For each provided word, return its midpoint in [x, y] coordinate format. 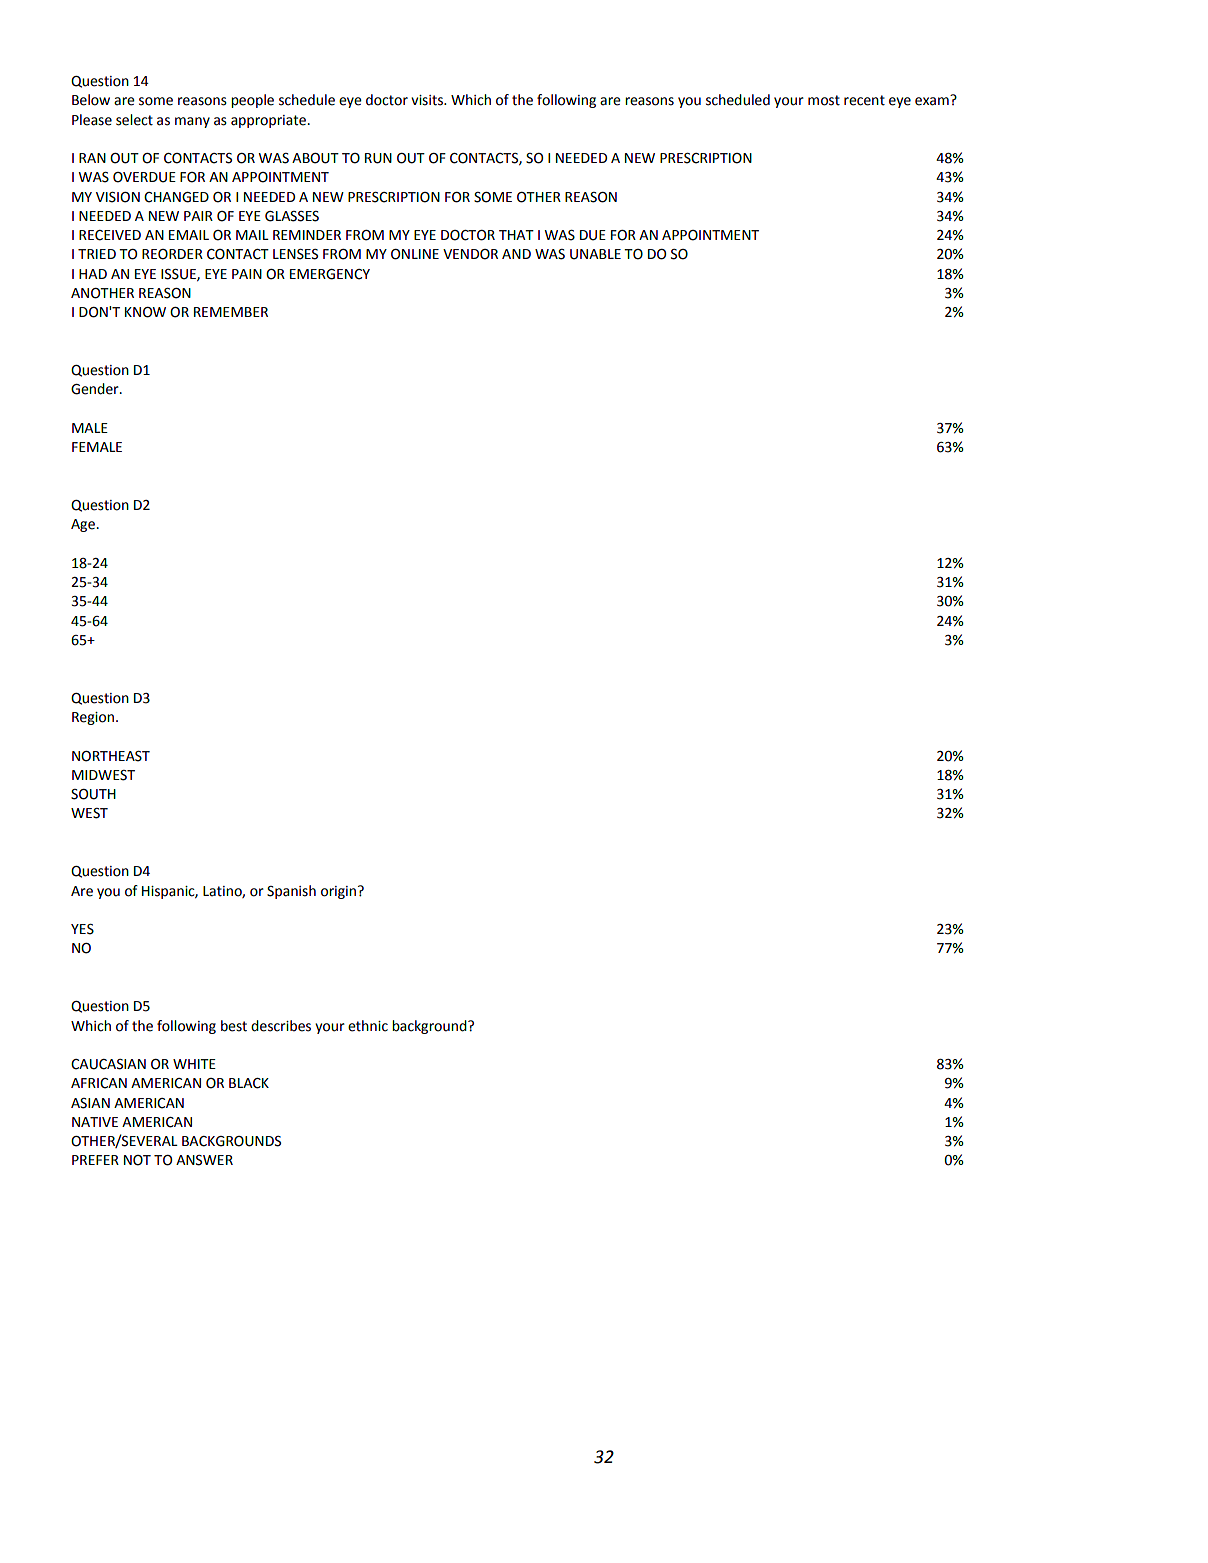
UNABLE [595, 254]
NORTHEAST [111, 756]
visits [428, 100]
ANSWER [204, 1160]
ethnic [368, 1026]
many [192, 122]
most [824, 100]
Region [93, 718]
